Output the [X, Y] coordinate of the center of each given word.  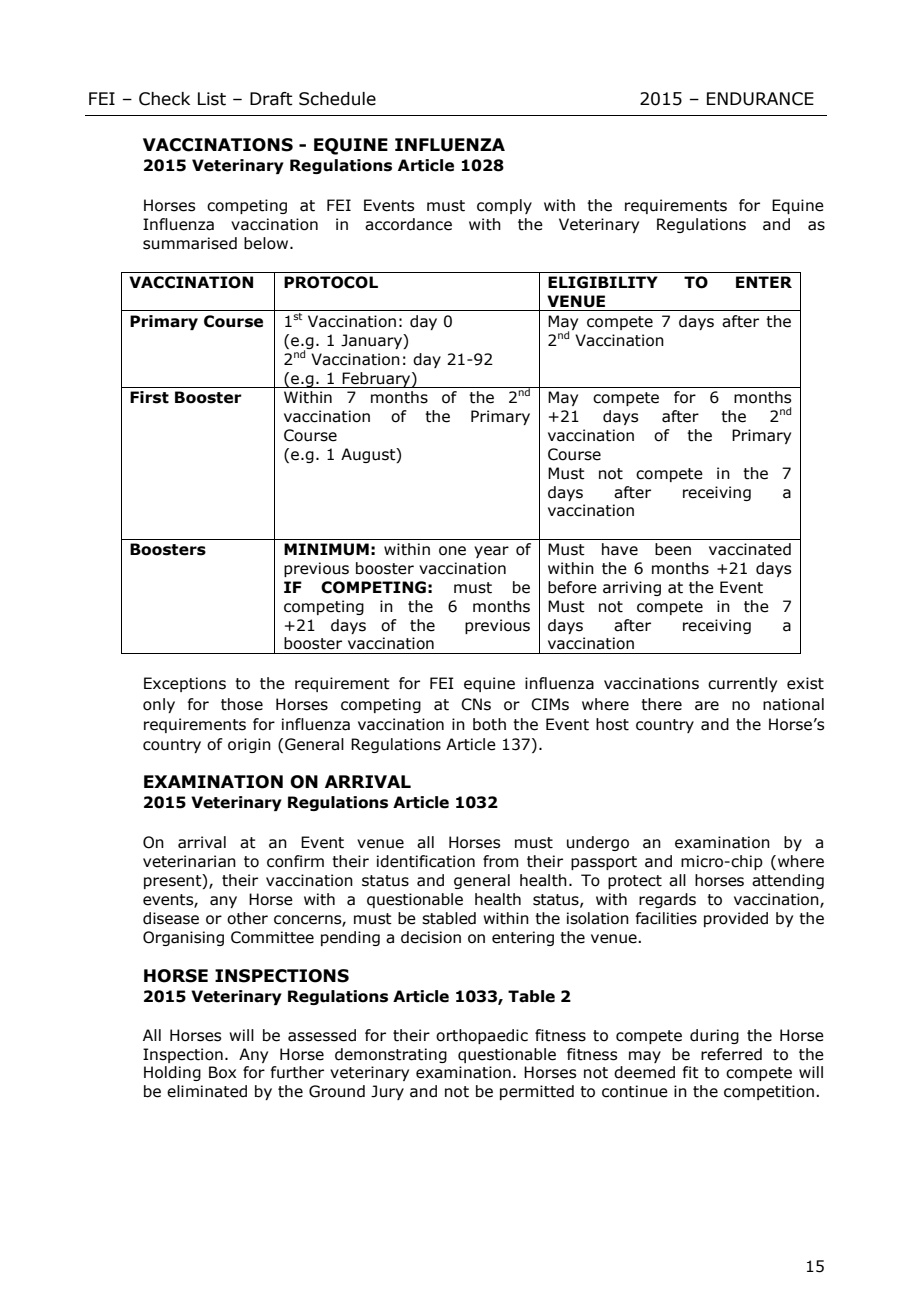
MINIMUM [326, 549]
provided [736, 919]
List [212, 99]
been [673, 549]
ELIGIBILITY [603, 282]
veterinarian [189, 861]
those [242, 704]
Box [222, 1072]
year [491, 552]
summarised [190, 243]
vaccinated [750, 549]
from [500, 861]
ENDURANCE [760, 99]
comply [504, 206]
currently [742, 684]
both [489, 724]
